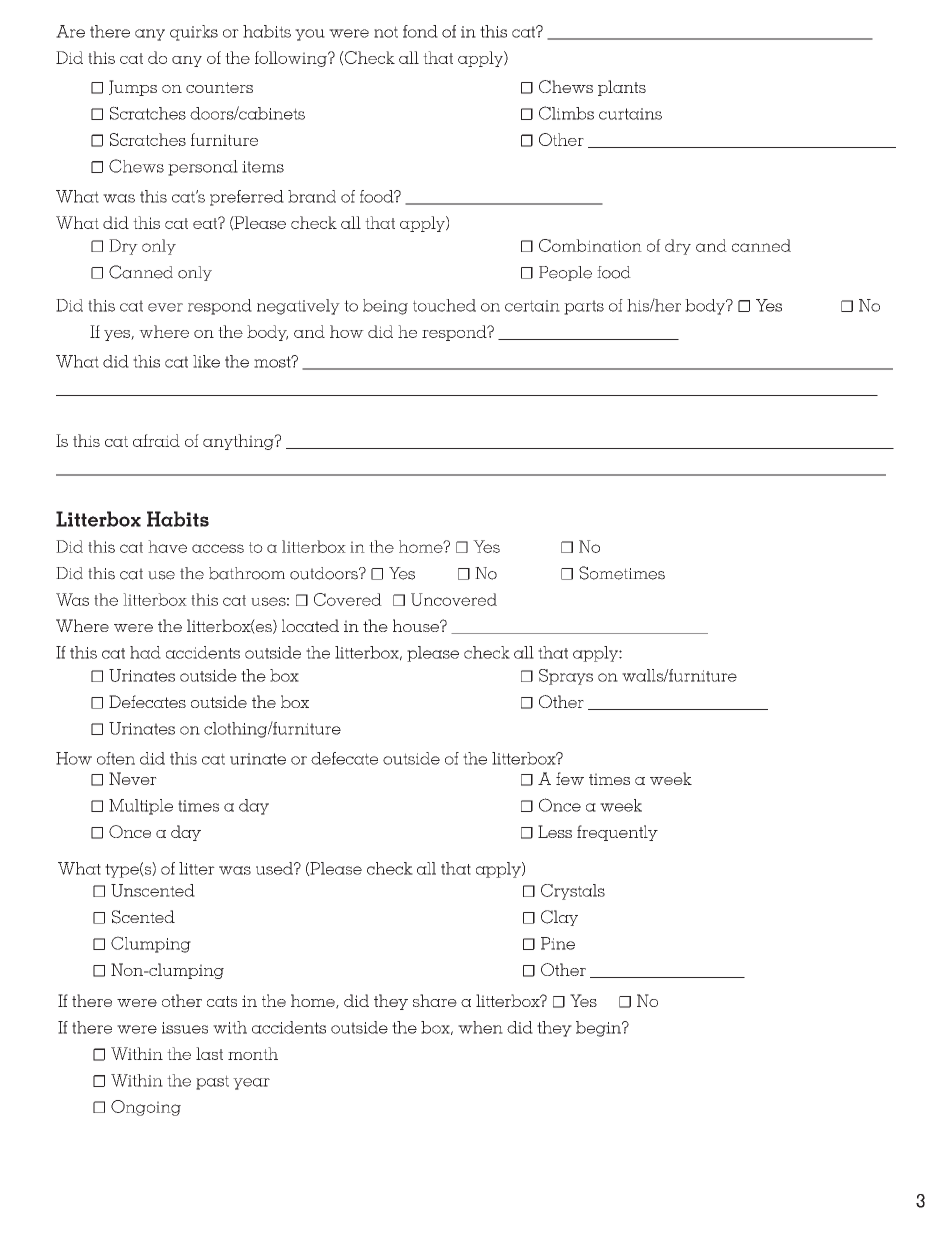 The width and height of the screenshot is (952, 1233). I want to click on share, so click(435, 1000).
